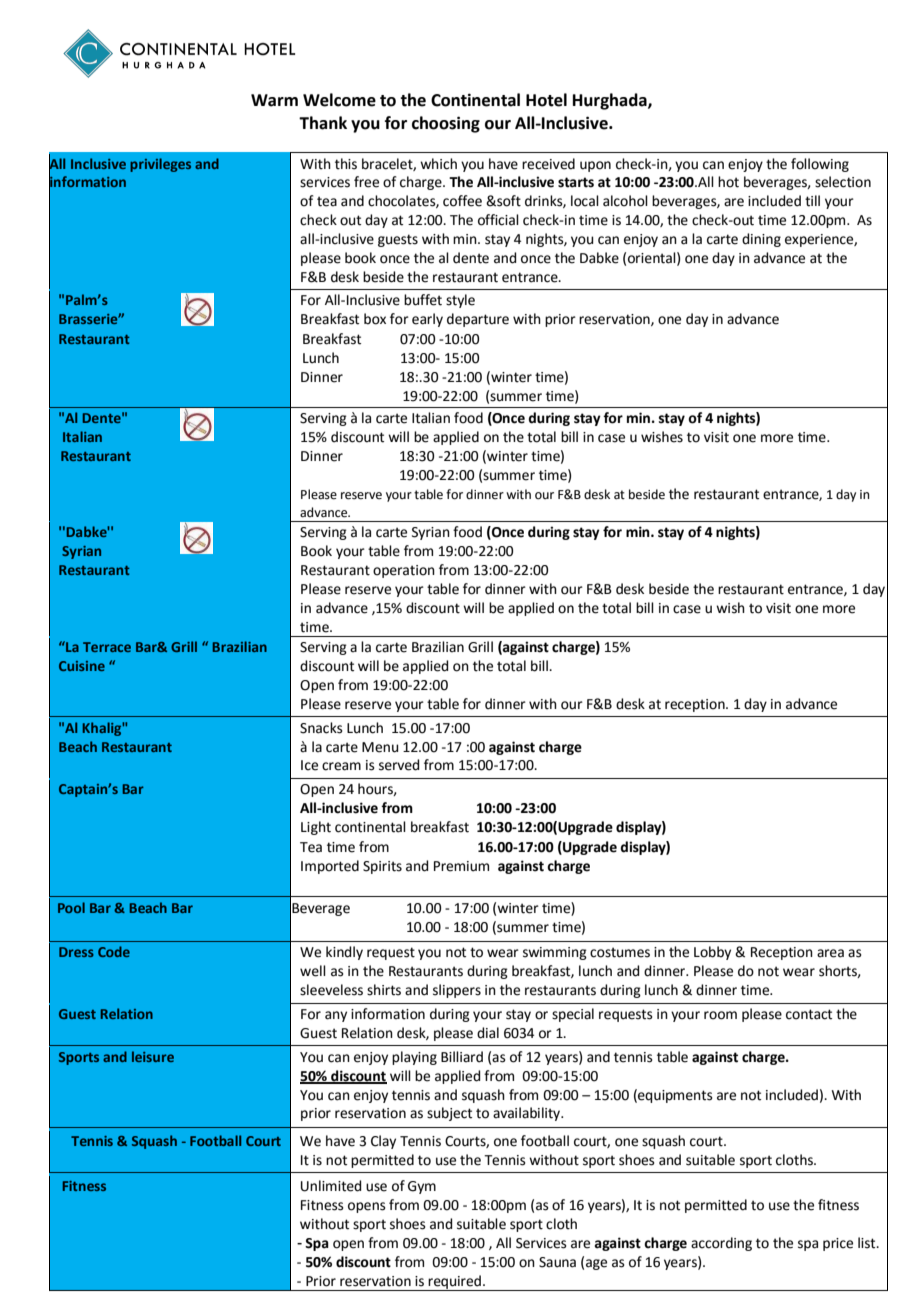  Describe the element at coordinates (761, 240) in the image. I see `dining` at that location.
